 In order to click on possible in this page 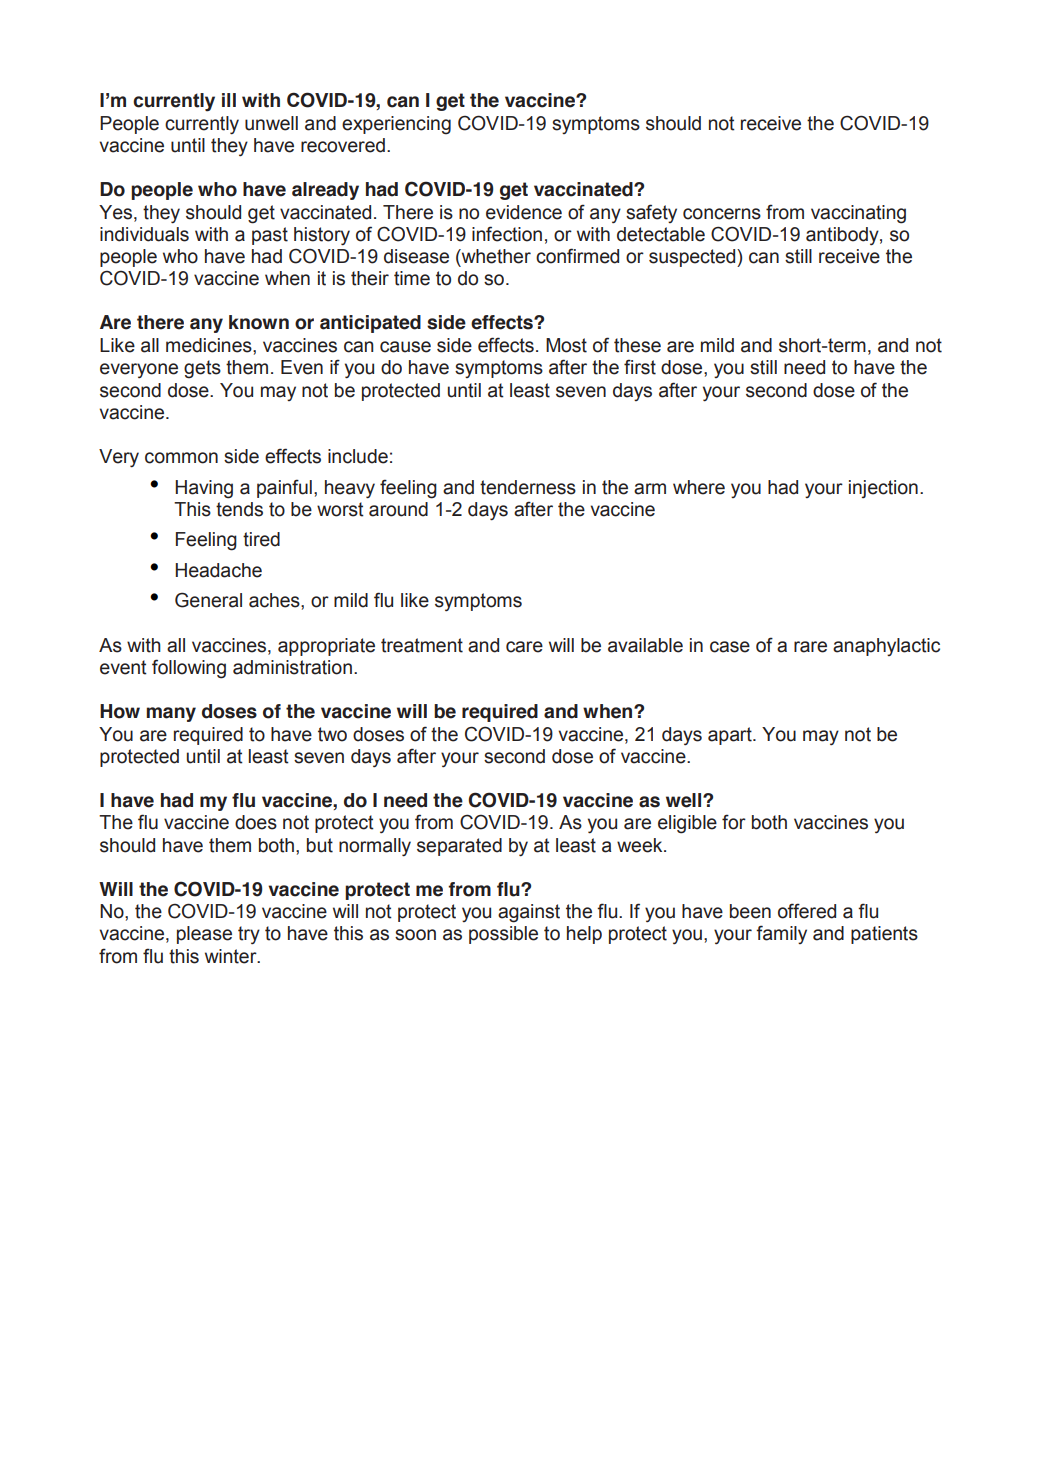, I will do `click(503, 935)`.
